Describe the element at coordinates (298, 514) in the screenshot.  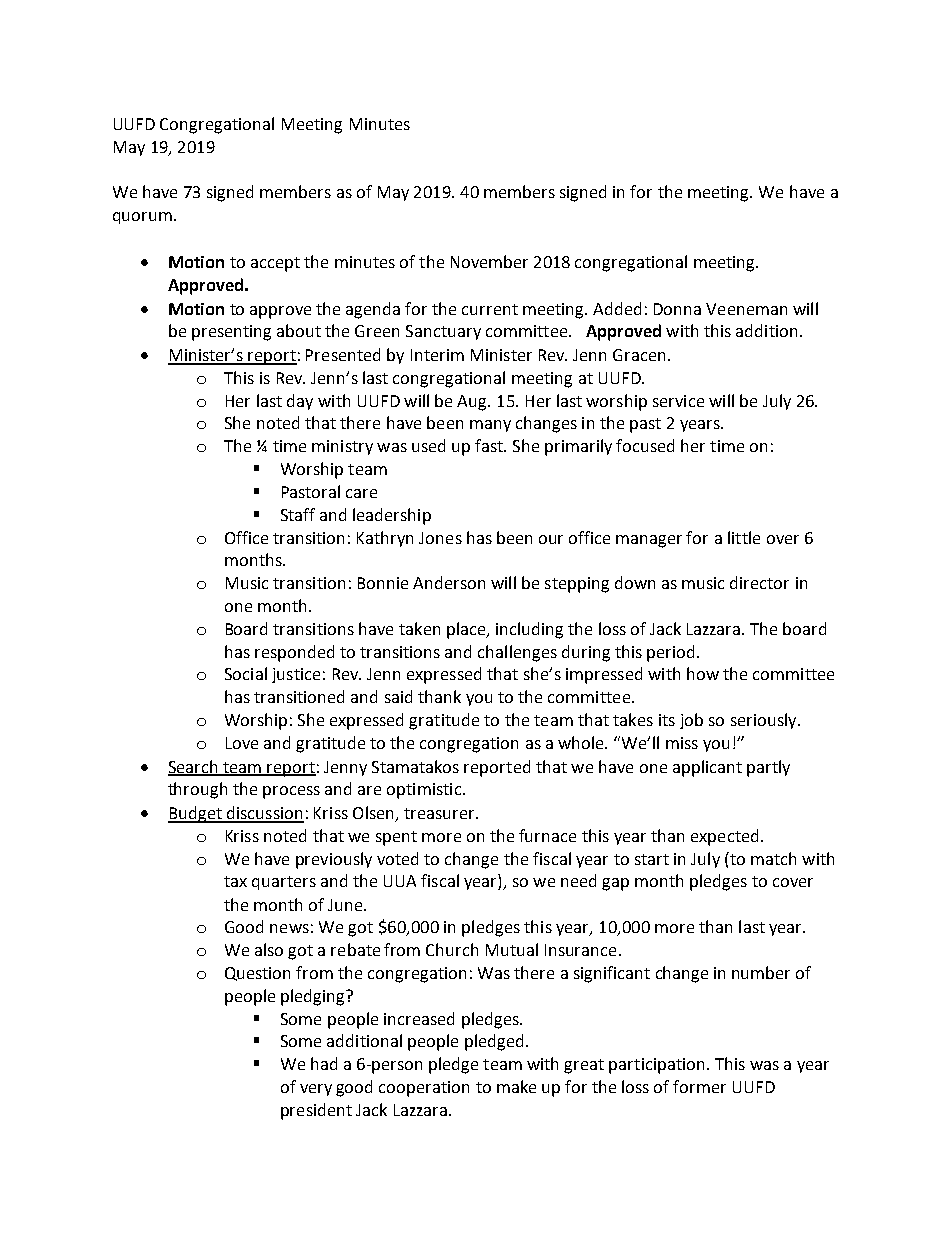
I see `Staff` at that location.
